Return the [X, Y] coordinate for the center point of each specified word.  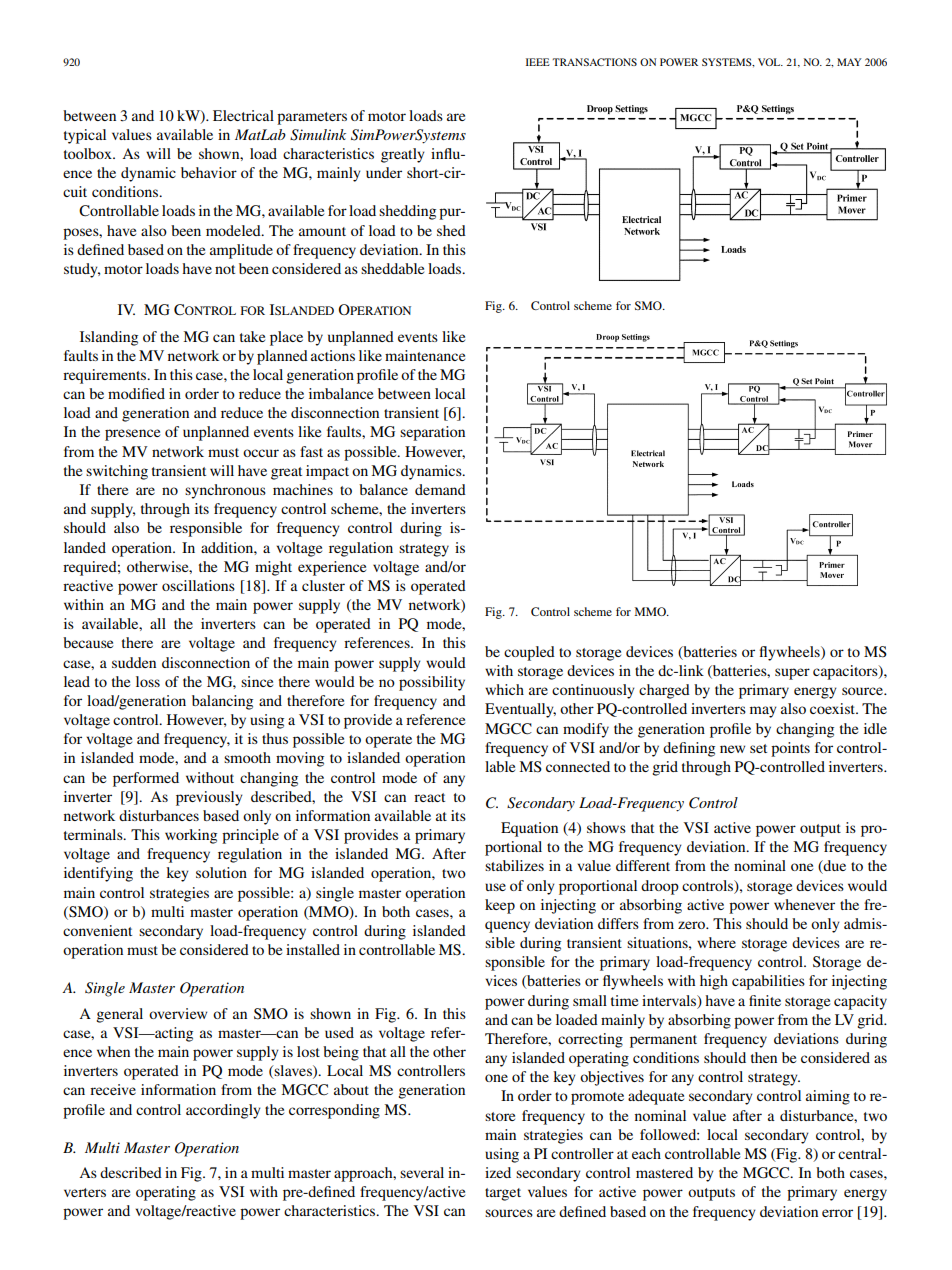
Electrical [243, 115]
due [834, 867]
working [191, 836]
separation [432, 433]
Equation [529, 829]
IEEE [538, 62]
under [384, 172]
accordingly [223, 1111]
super [792, 674]
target [503, 1194]
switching [117, 472]
